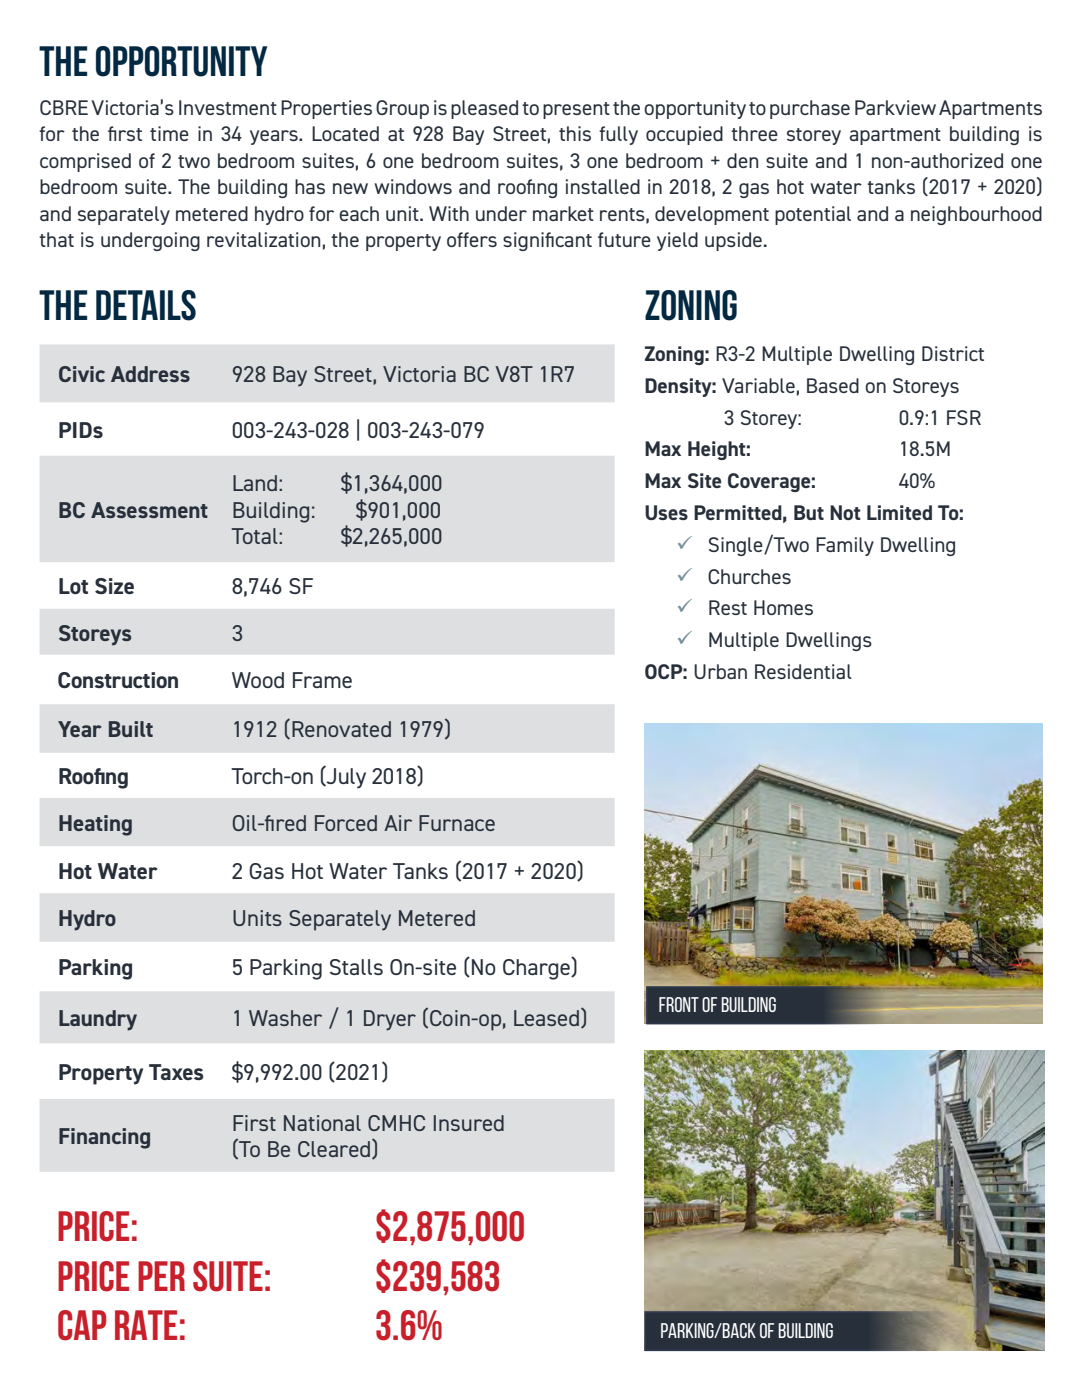 The height and width of the screenshot is (1399, 1081). Describe the element at coordinates (845, 512) in the screenshot. I see `Not` at that location.
